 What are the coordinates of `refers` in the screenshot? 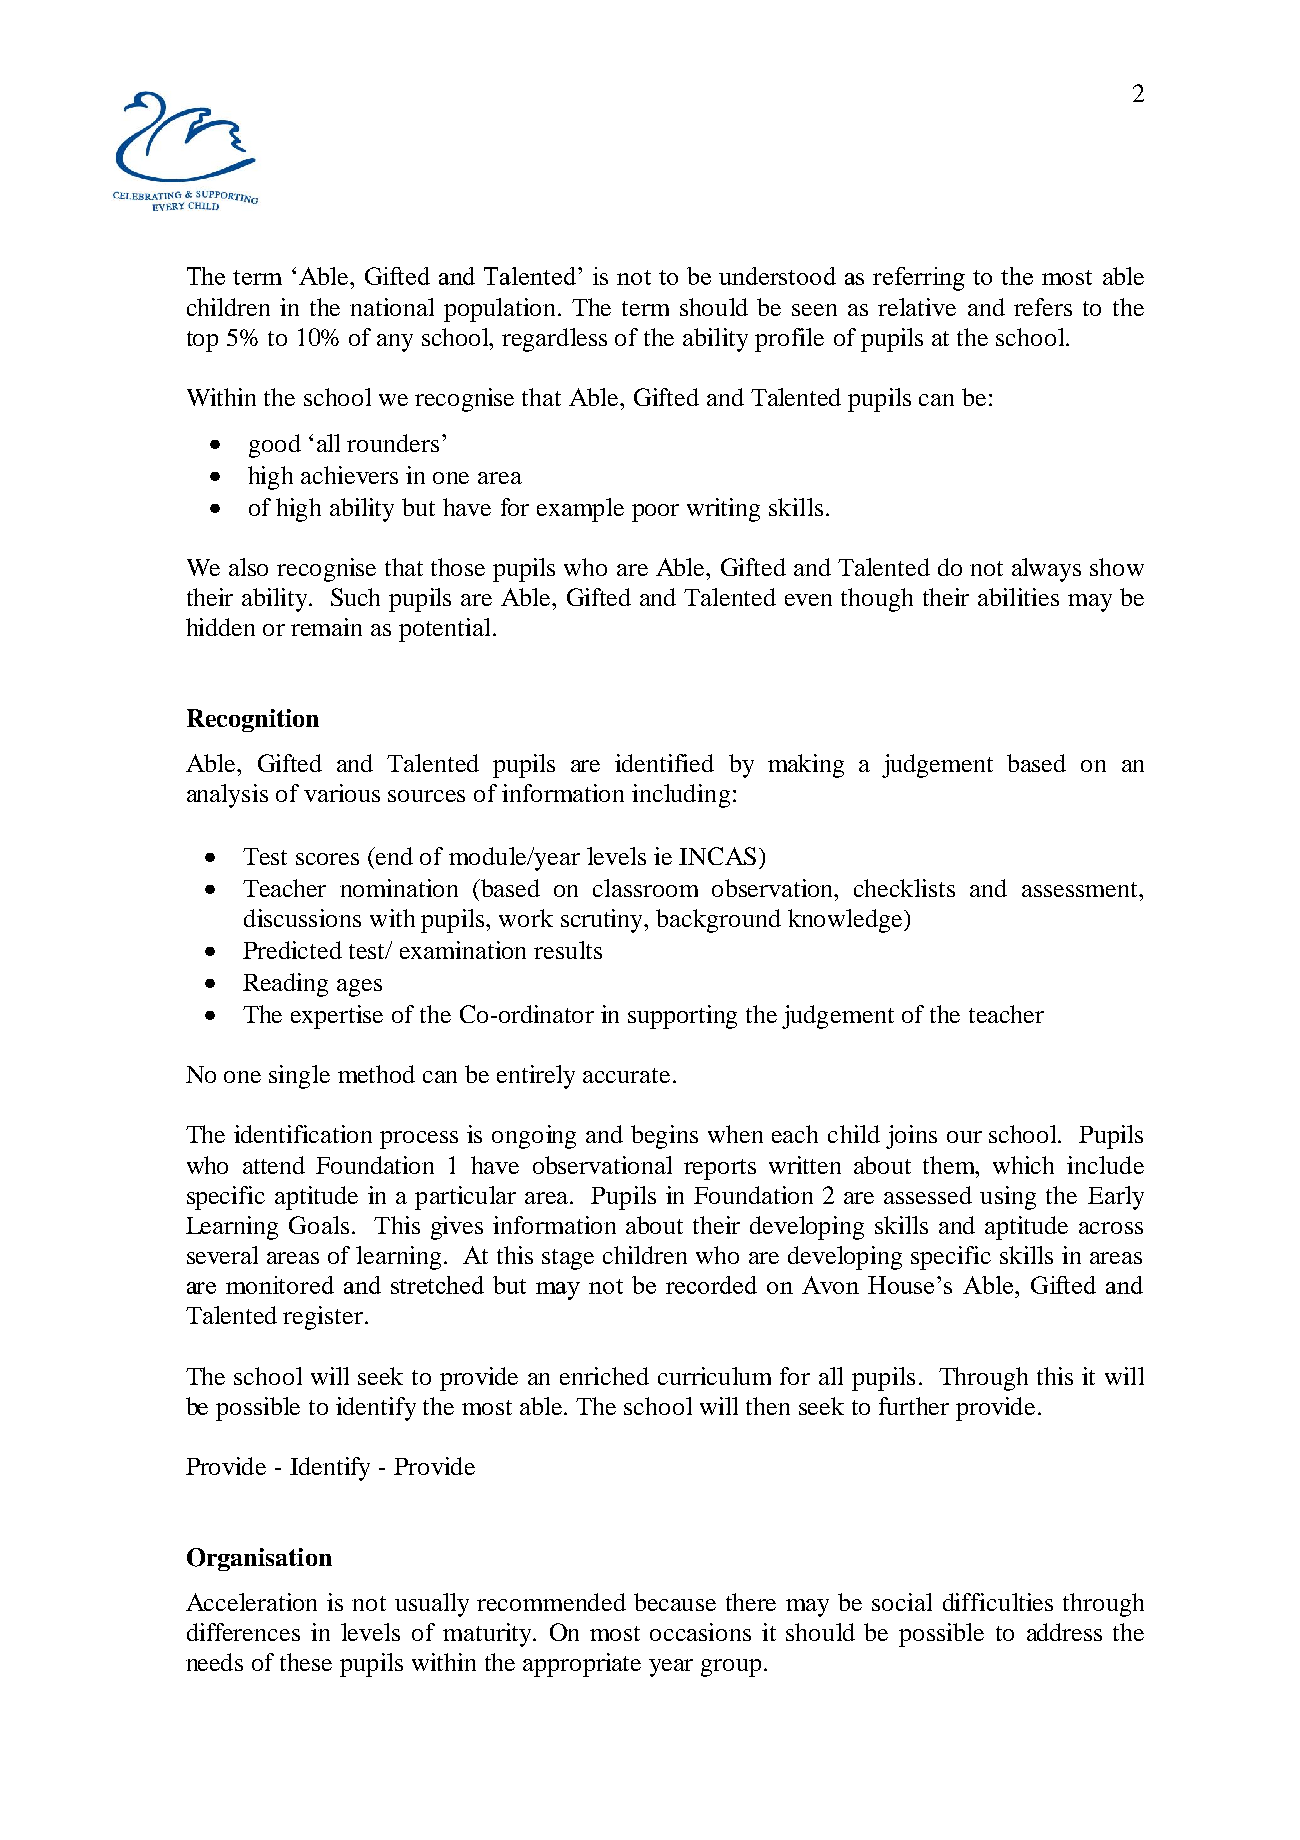 It's located at (1043, 307).
